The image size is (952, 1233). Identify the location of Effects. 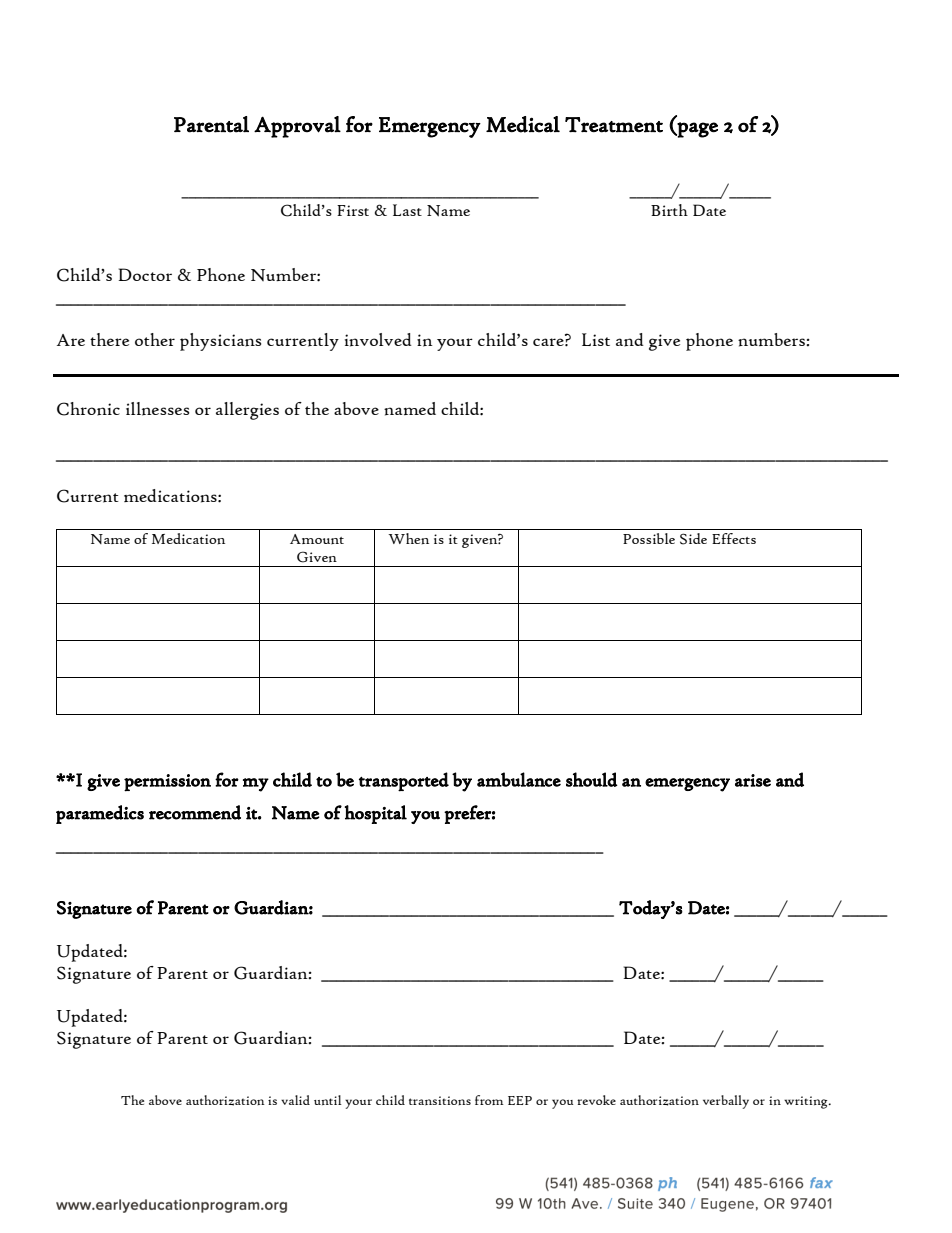
(734, 538).
